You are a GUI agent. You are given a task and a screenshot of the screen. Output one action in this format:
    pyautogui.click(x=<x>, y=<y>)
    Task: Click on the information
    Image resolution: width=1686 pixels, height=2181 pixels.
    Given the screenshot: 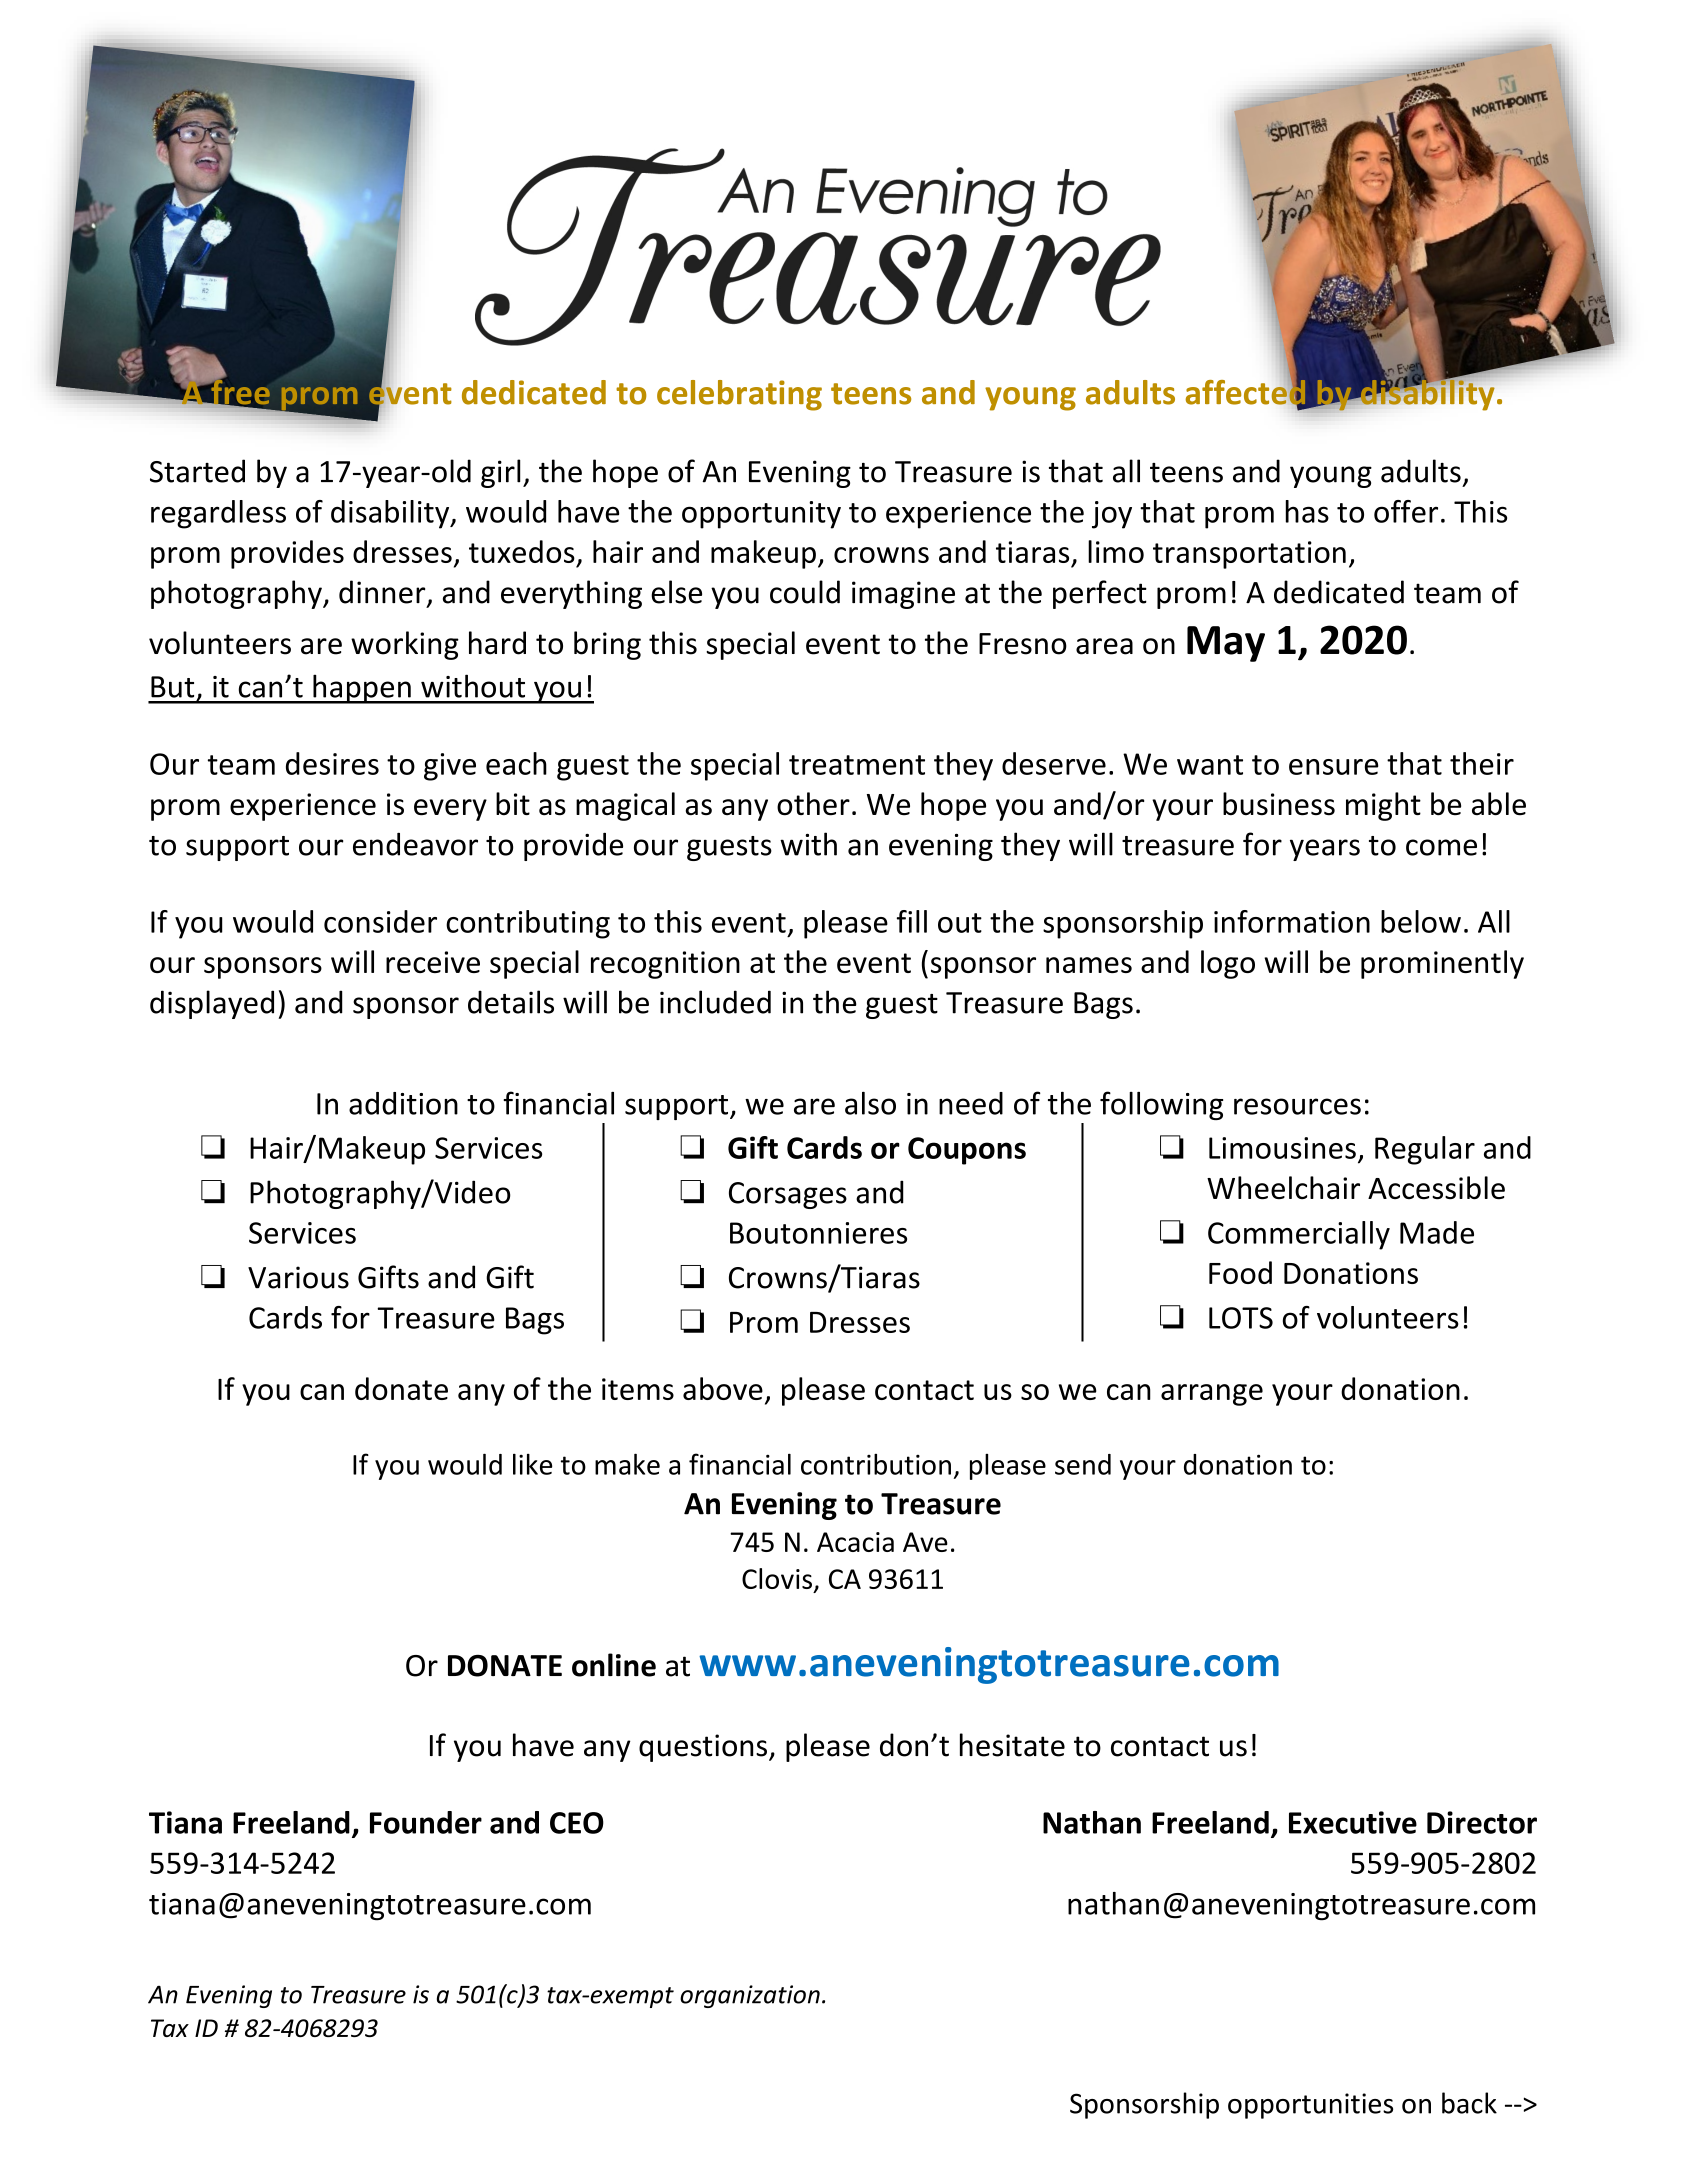 What is the action you would take?
    pyautogui.click(x=1292, y=921)
